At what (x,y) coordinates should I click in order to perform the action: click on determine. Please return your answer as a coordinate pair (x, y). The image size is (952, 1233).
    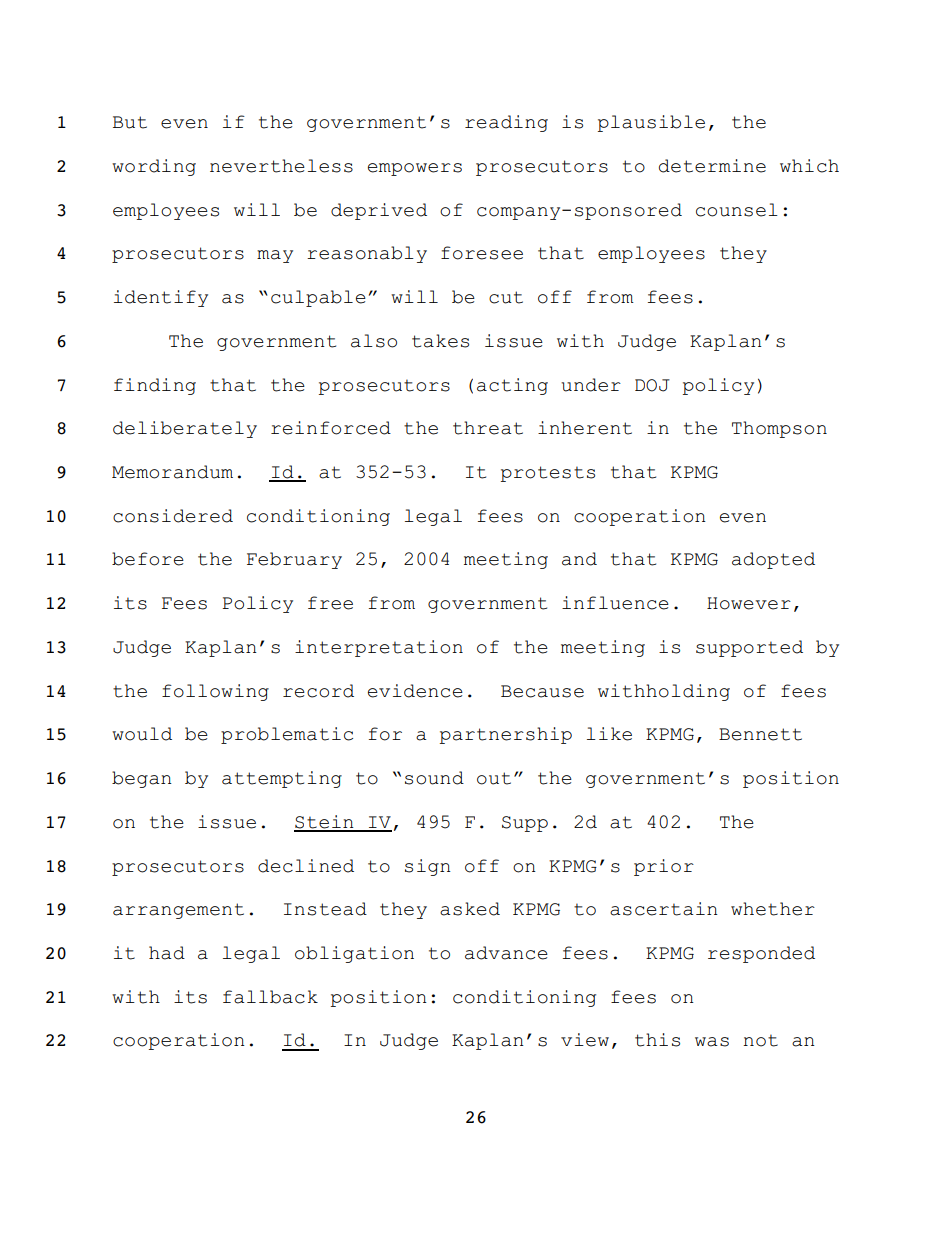
    Looking at the image, I should click on (712, 166).
